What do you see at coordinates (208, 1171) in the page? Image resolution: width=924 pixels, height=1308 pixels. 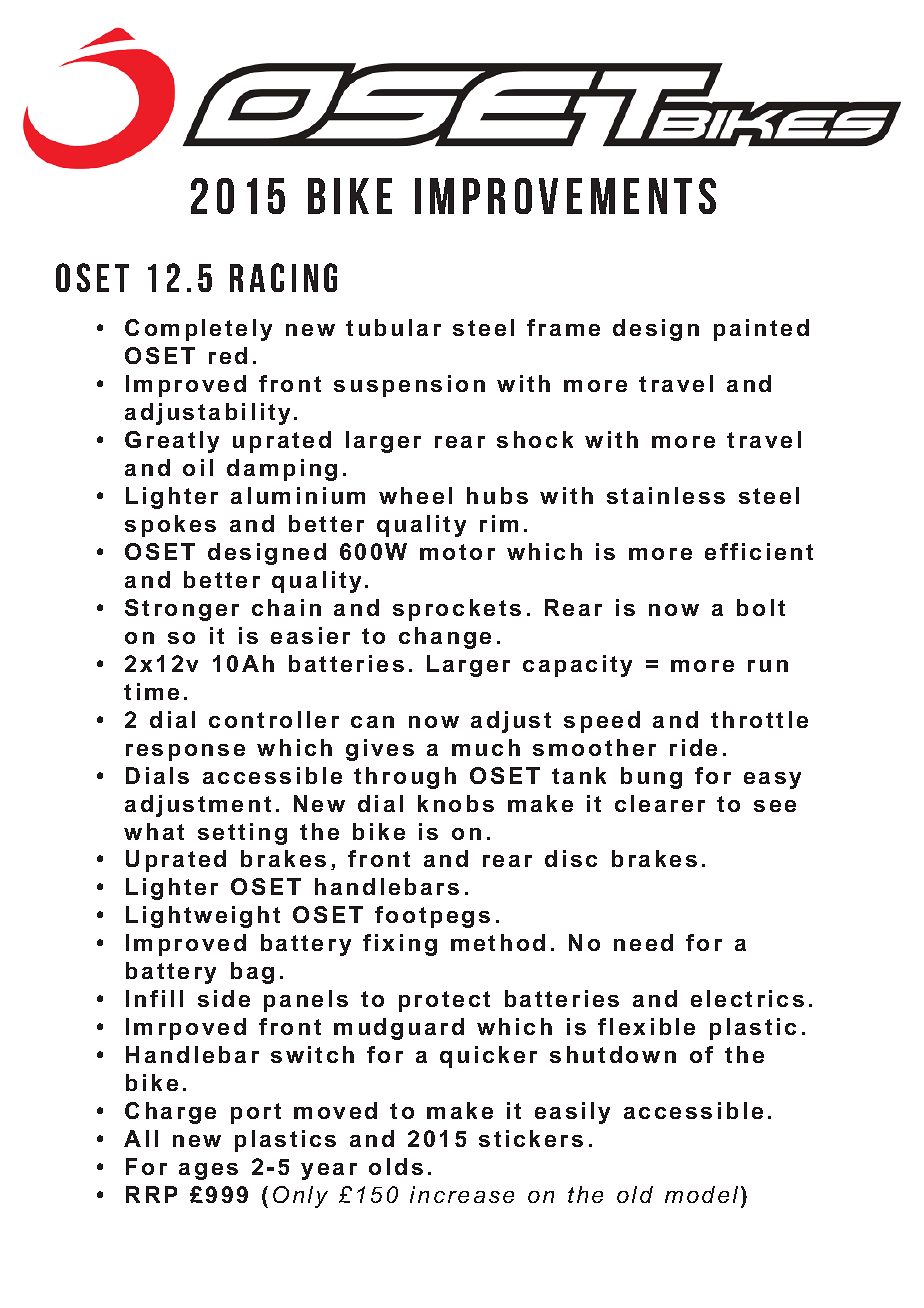 I see `ages` at bounding box center [208, 1171].
